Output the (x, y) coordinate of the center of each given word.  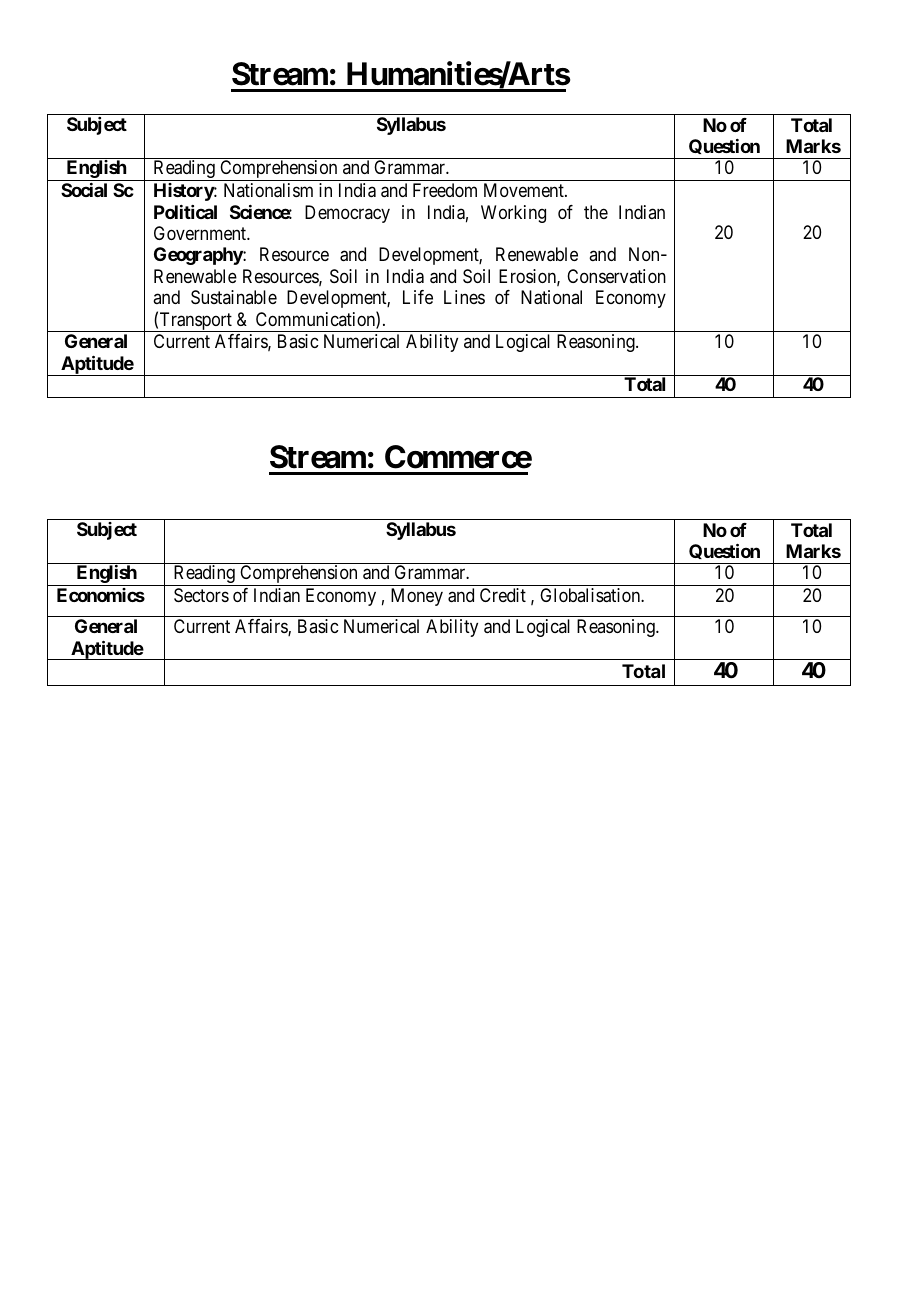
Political (185, 212)
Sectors (201, 595)
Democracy (347, 214)
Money (417, 597)
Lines (464, 297)
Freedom (445, 190)
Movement (525, 190)
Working (513, 214)
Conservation (616, 276)
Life (418, 297)
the (596, 212)
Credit (503, 595)
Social (84, 190)
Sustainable (234, 297)
